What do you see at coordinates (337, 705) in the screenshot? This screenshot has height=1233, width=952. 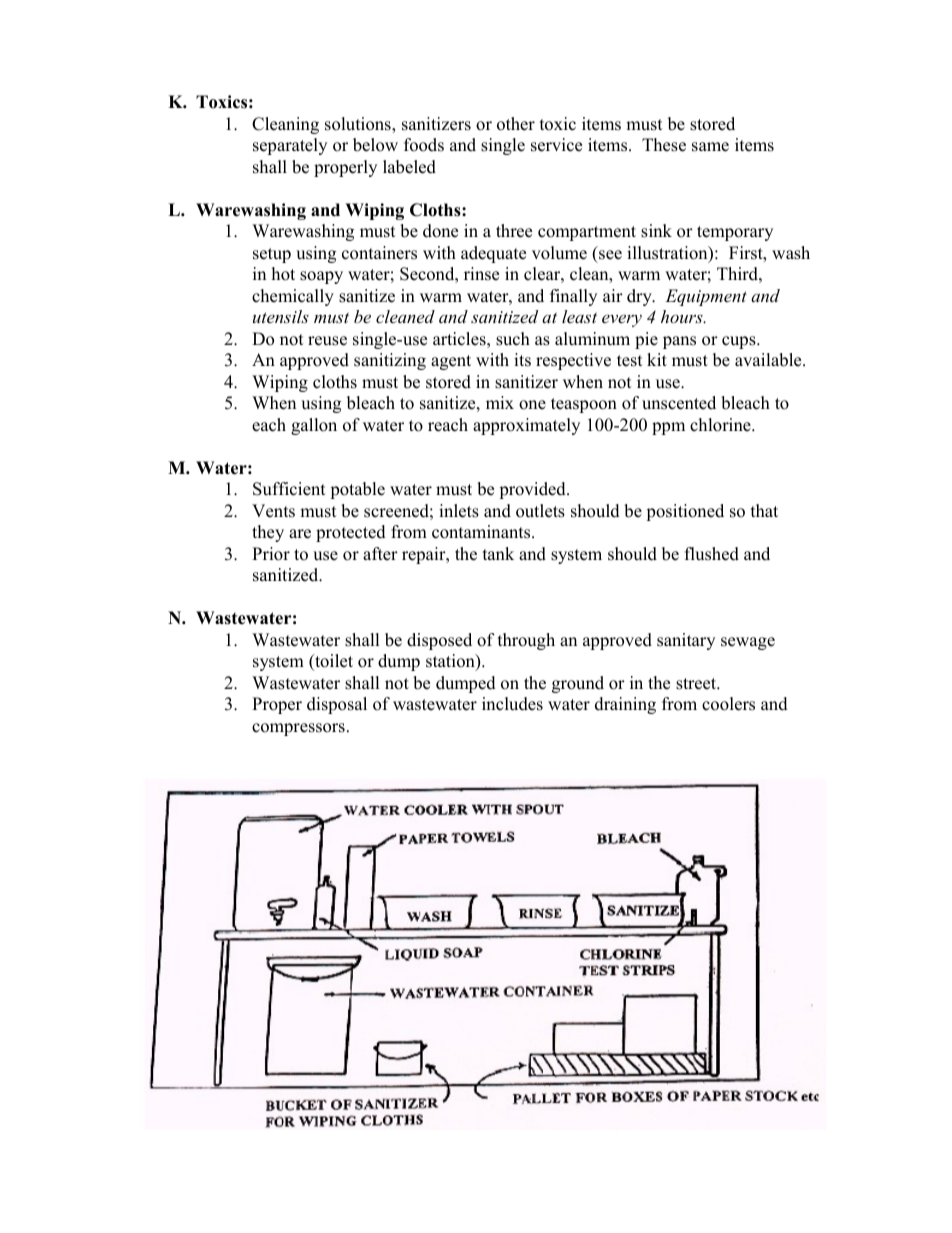 I see `disposal` at bounding box center [337, 705].
